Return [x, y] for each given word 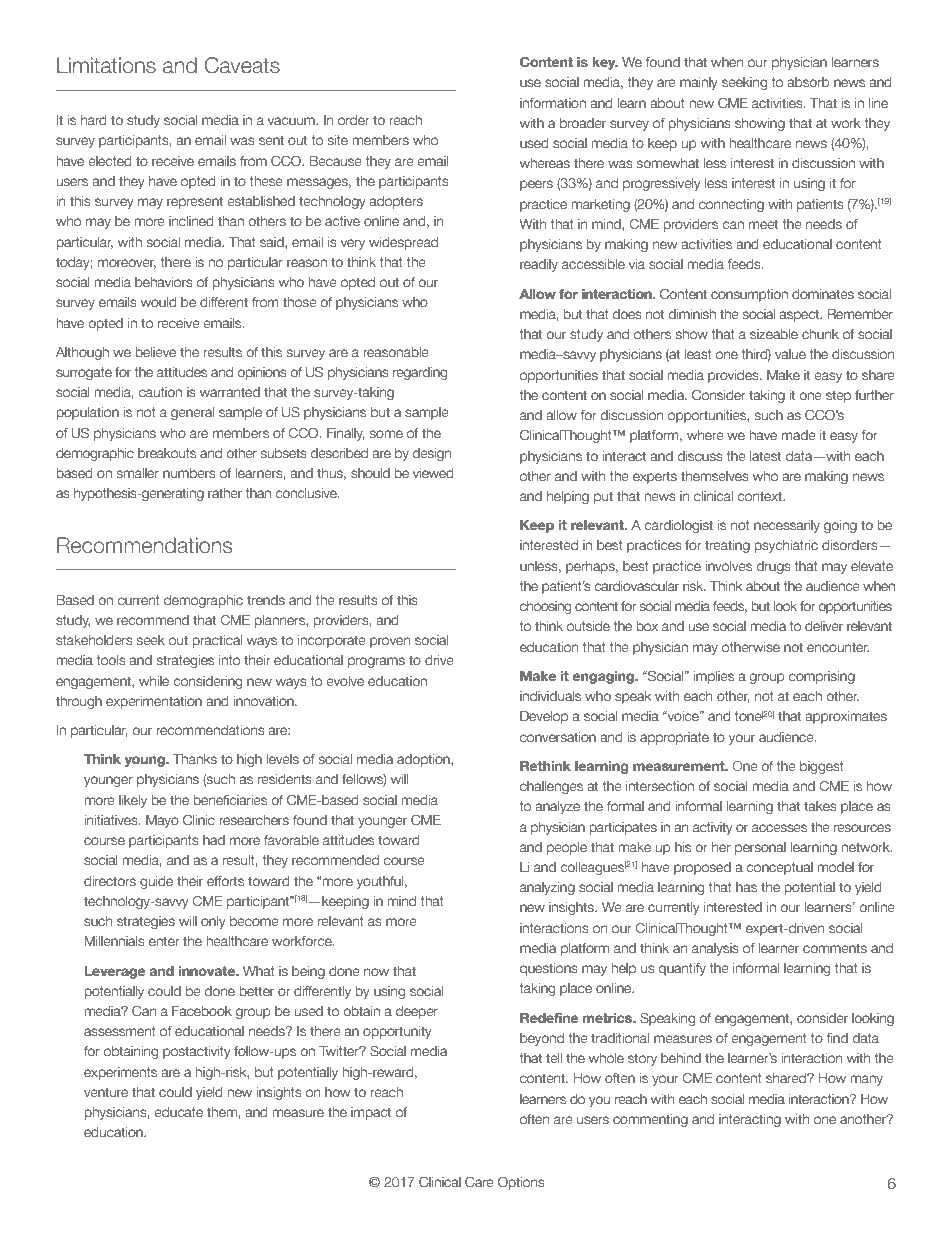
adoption [424, 760]
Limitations [106, 65]
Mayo [162, 821]
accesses [779, 828]
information [553, 103]
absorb [808, 82]
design [431, 454]
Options [521, 1183]
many [866, 1080]
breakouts [167, 453]
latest [765, 456]
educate [178, 1112]
